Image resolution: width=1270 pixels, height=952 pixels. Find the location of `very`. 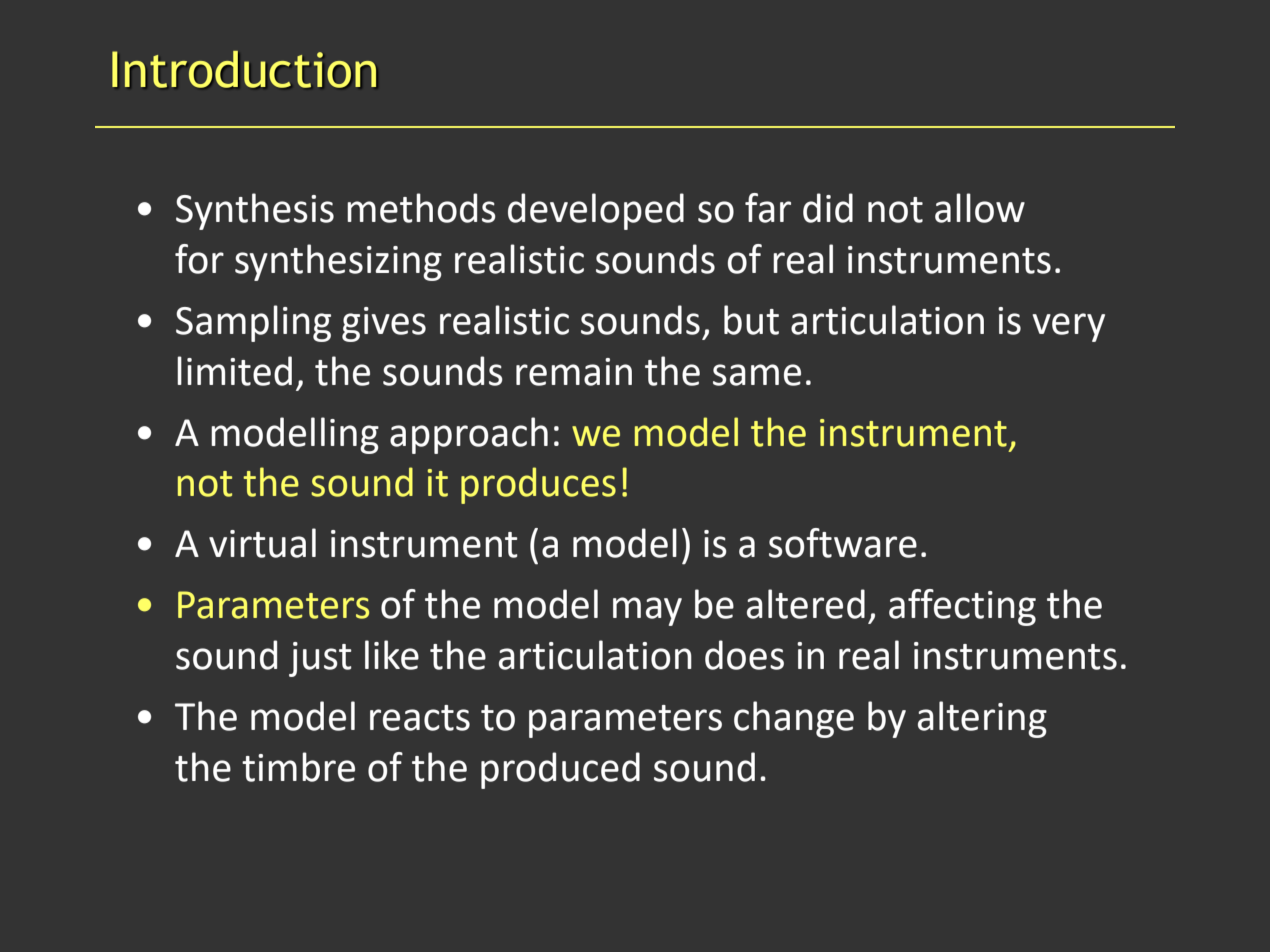

very is located at coordinates (1069, 327).
